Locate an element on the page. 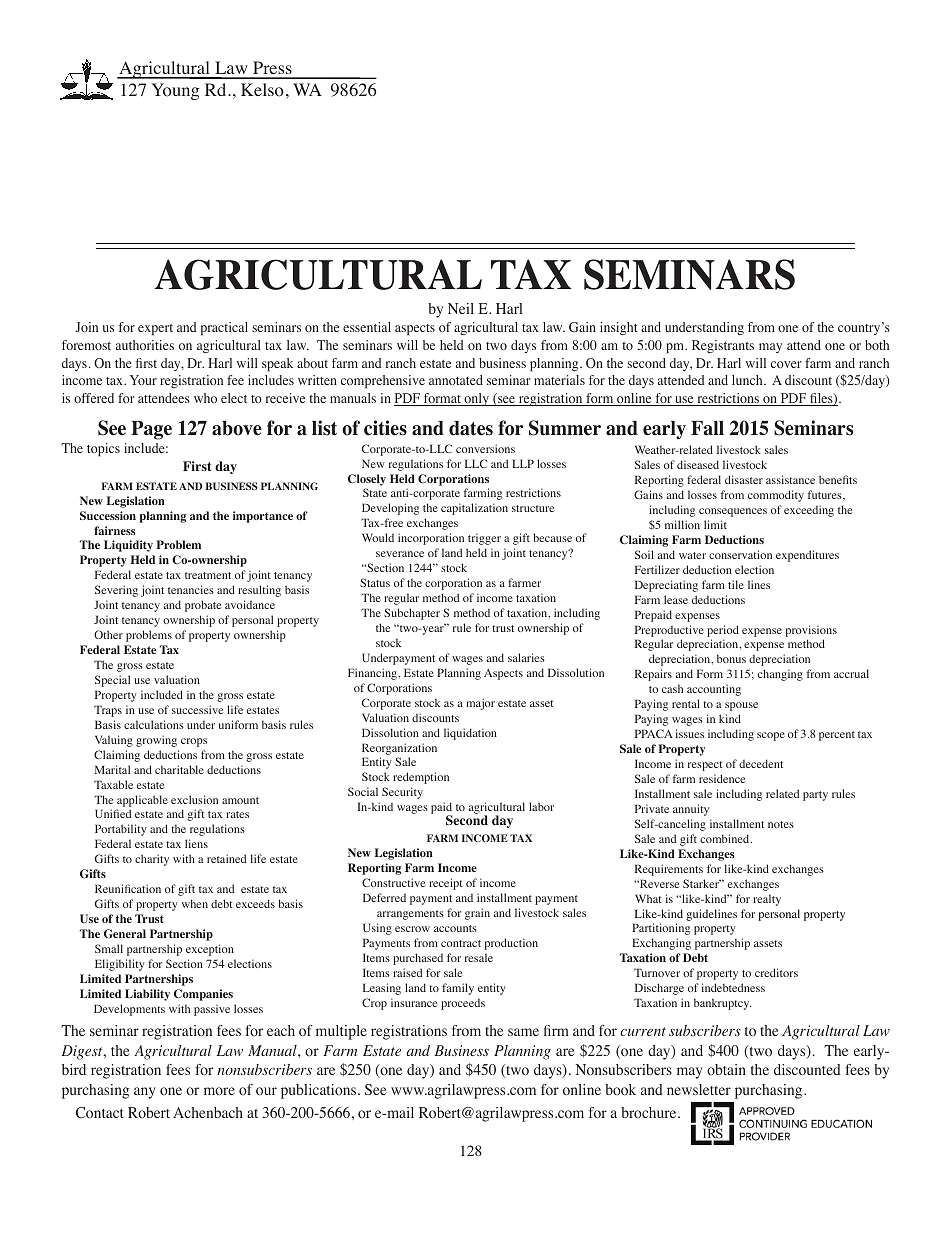 Image resolution: width=952 pixels, height=1233 pixels. receipt is located at coordinates (446, 884).
